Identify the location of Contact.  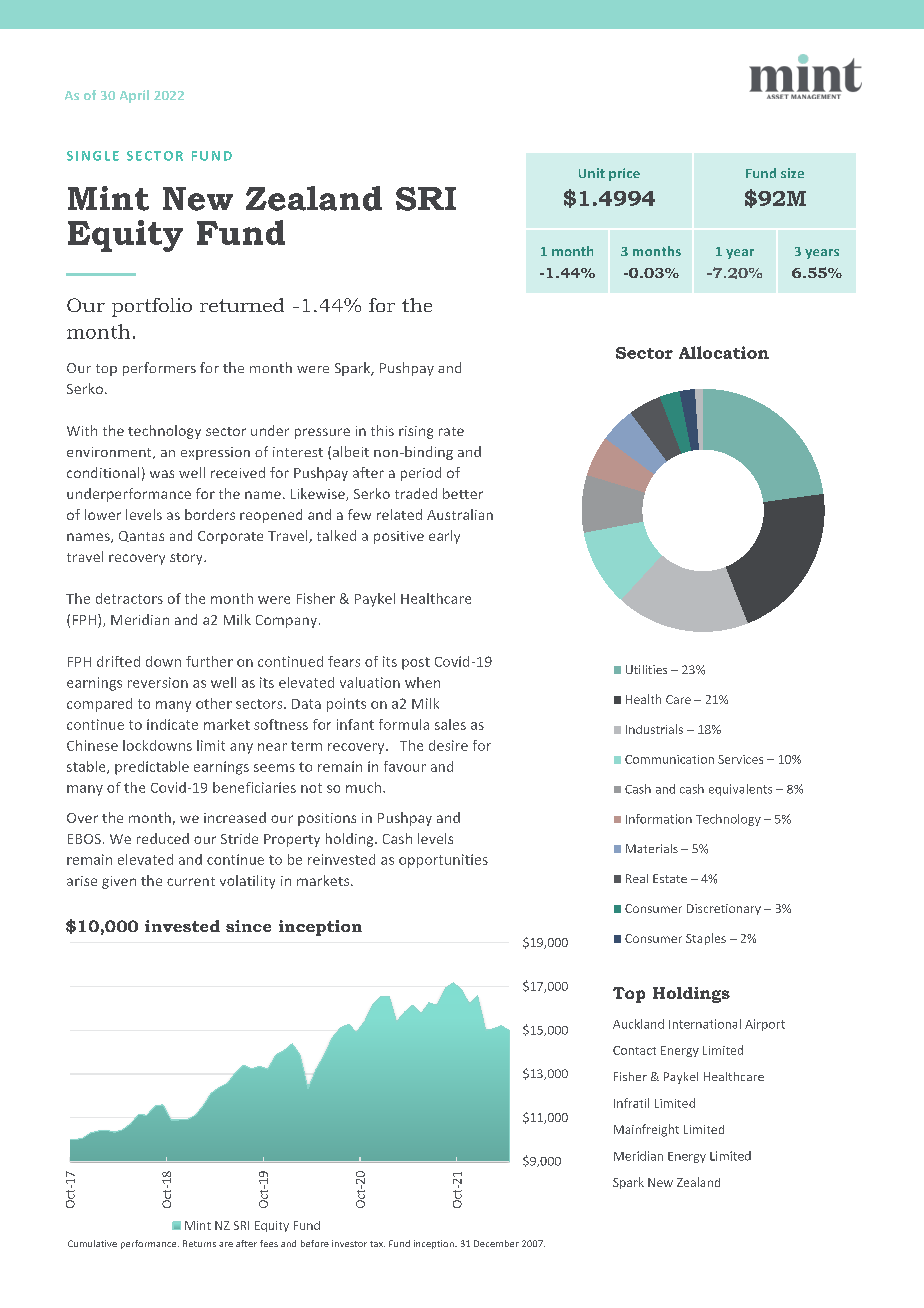
(634, 1050).
